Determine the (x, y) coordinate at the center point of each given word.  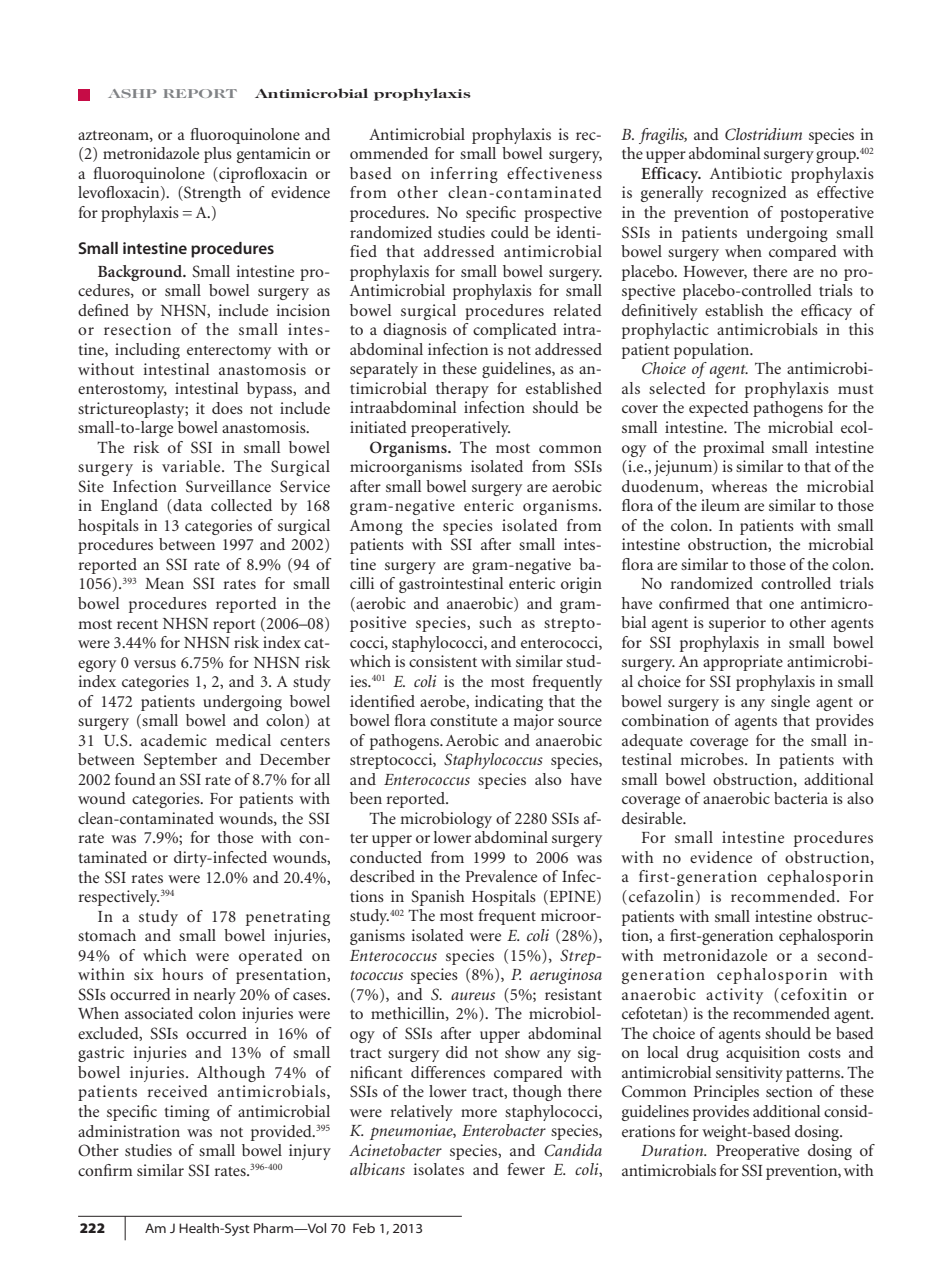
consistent (443, 661)
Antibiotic (746, 173)
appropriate (743, 663)
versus (155, 664)
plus (218, 155)
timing (187, 1113)
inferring (464, 175)
